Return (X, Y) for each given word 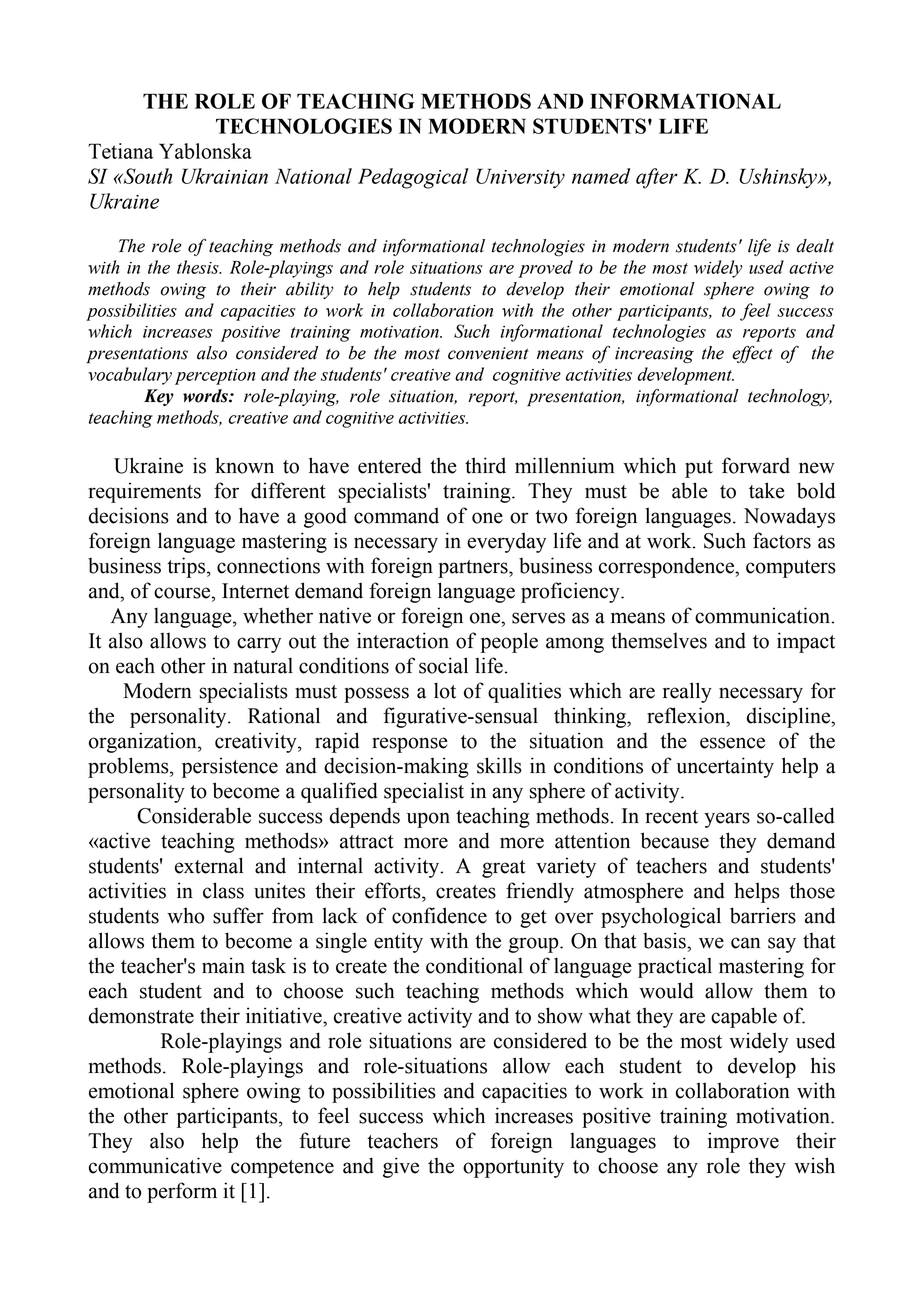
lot (445, 690)
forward (756, 465)
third (485, 465)
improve (743, 1142)
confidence (439, 915)
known (244, 465)
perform (182, 1192)
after (657, 178)
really (687, 692)
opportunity (513, 1167)
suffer (238, 915)
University (520, 178)
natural (263, 665)
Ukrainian (225, 176)
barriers (763, 915)
